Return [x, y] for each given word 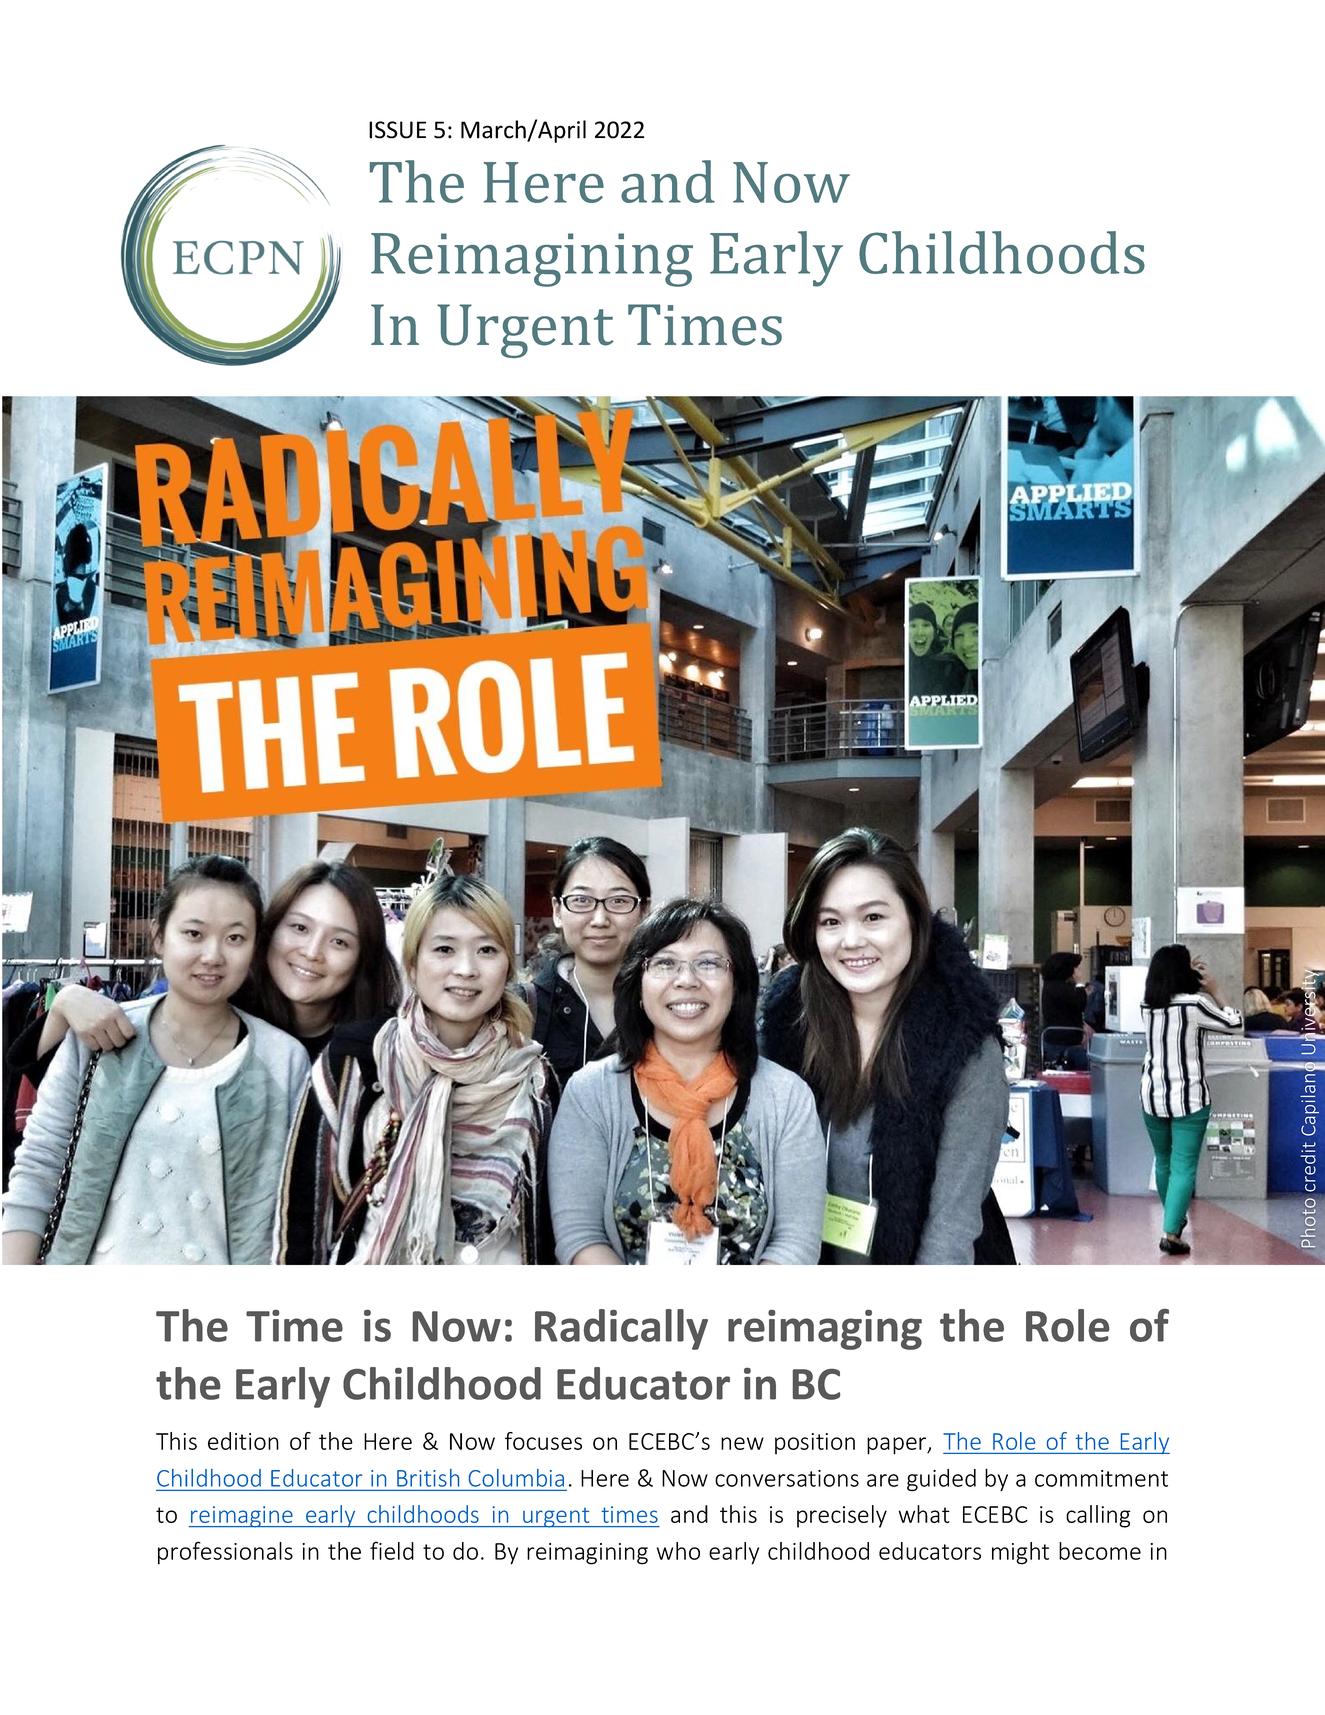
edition [243, 1441]
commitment [1101, 1478]
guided [941, 1480]
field [392, 1550]
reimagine [242, 1517]
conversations [787, 1478]
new [742, 1443]
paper [897, 1446]
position [815, 1444]
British [428, 1478]
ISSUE [397, 130]
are [883, 1480]
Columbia [516, 1478]
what [924, 1514]
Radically [621, 1329]
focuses [543, 1441]
